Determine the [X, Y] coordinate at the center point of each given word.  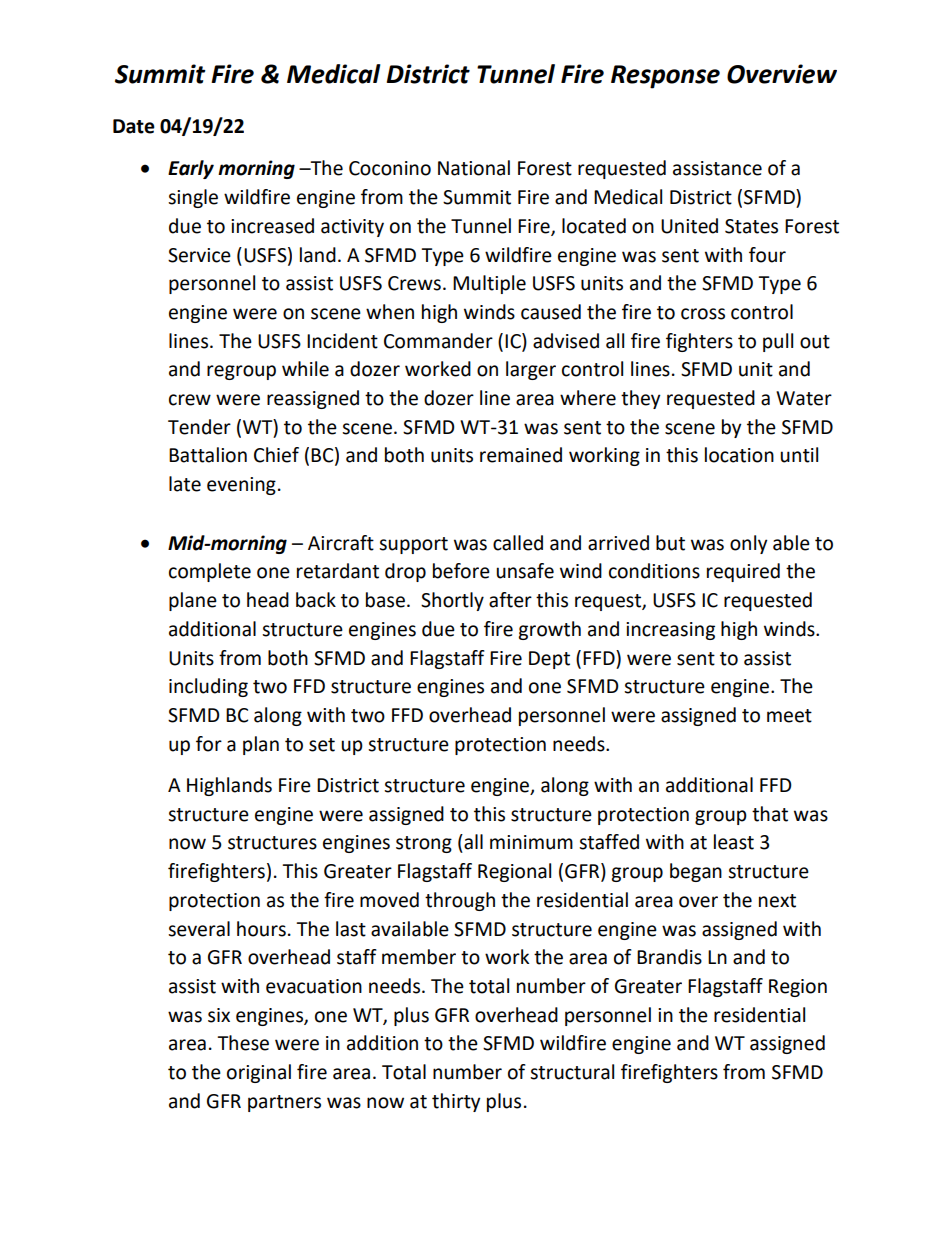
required [743, 572]
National [474, 168]
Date [134, 126]
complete [210, 572]
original [259, 1073]
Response [665, 77]
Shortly [452, 601]
